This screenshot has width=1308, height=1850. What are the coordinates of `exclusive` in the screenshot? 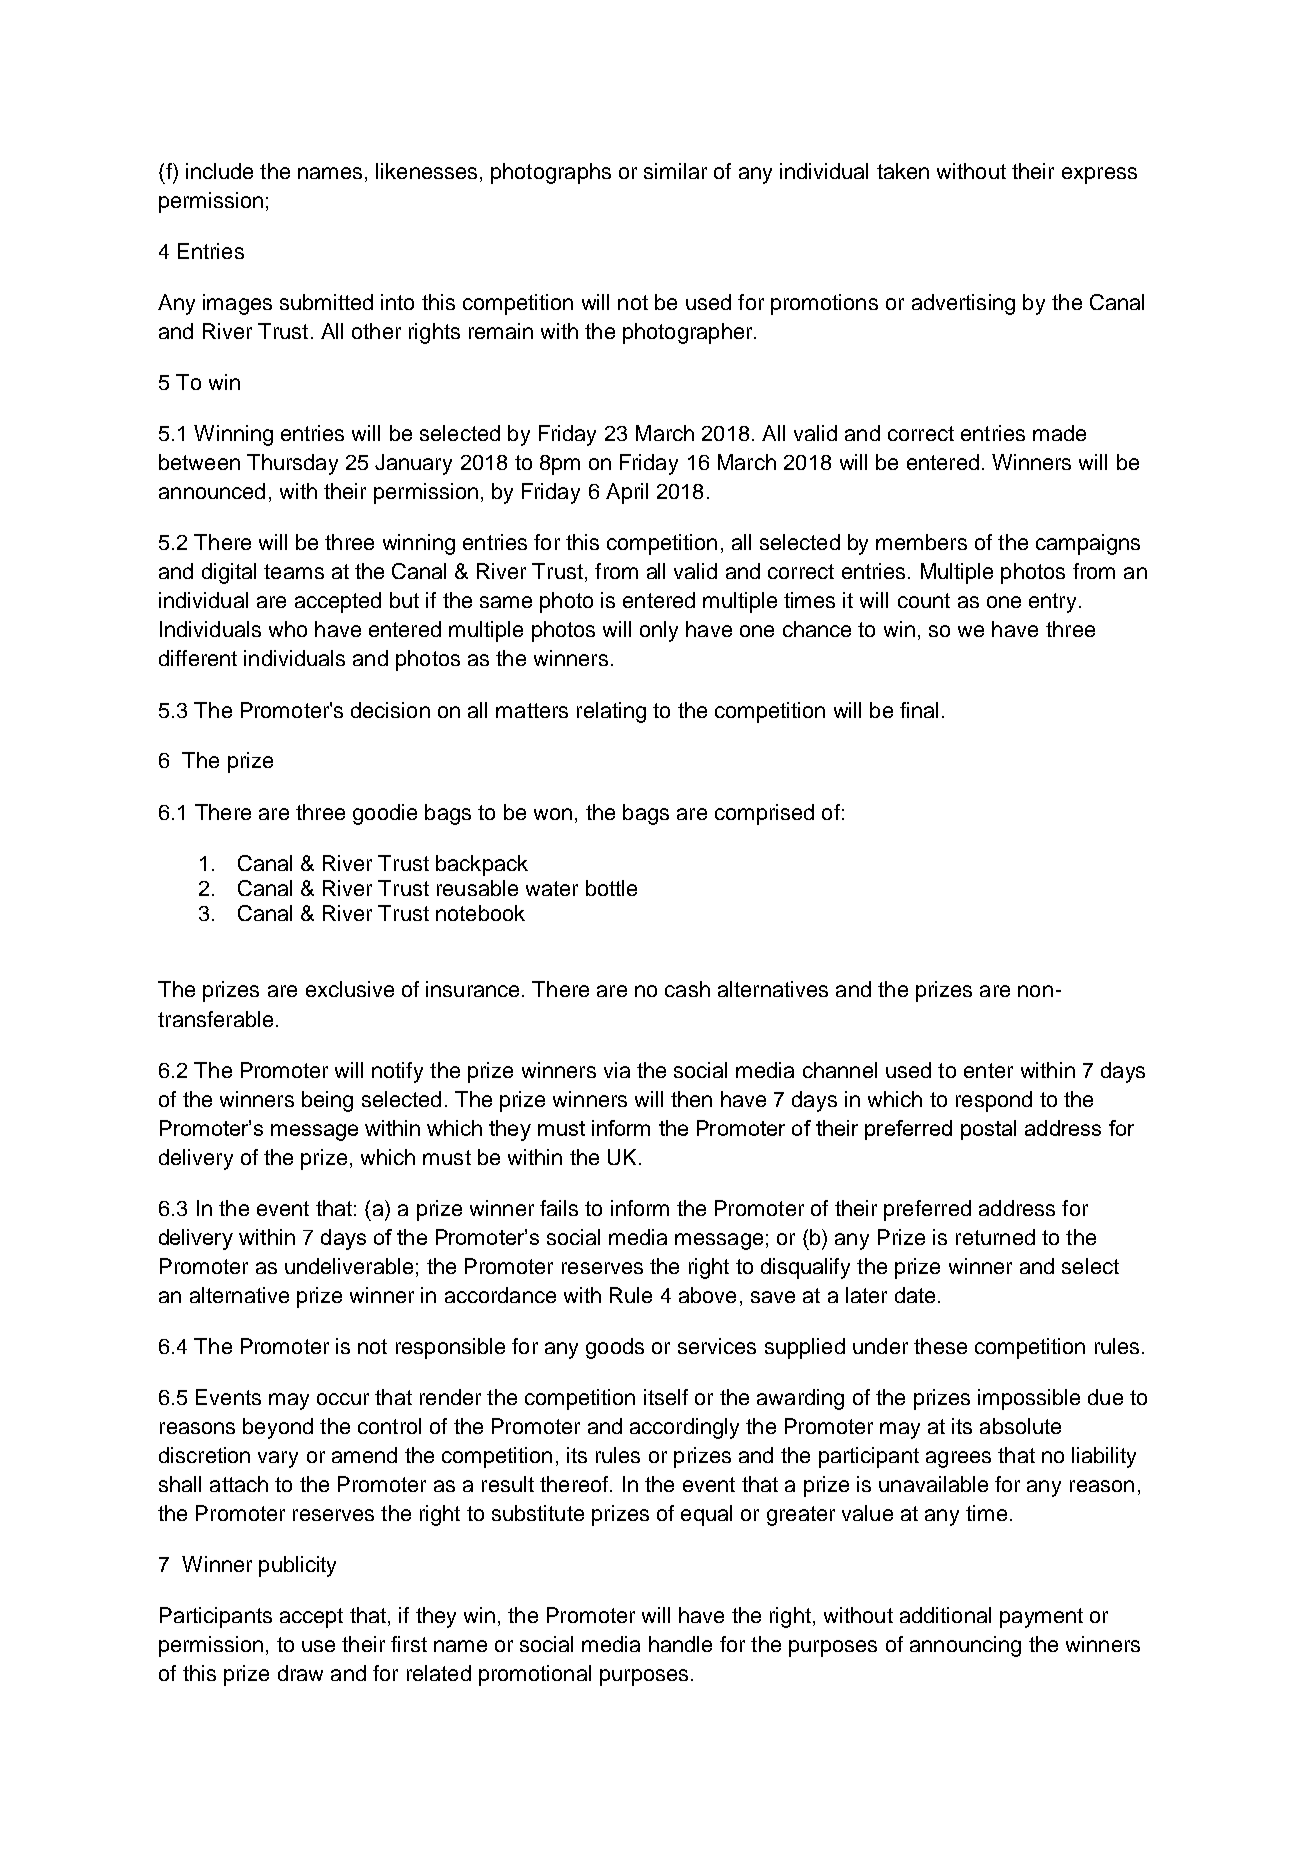 It's located at (350, 989).
